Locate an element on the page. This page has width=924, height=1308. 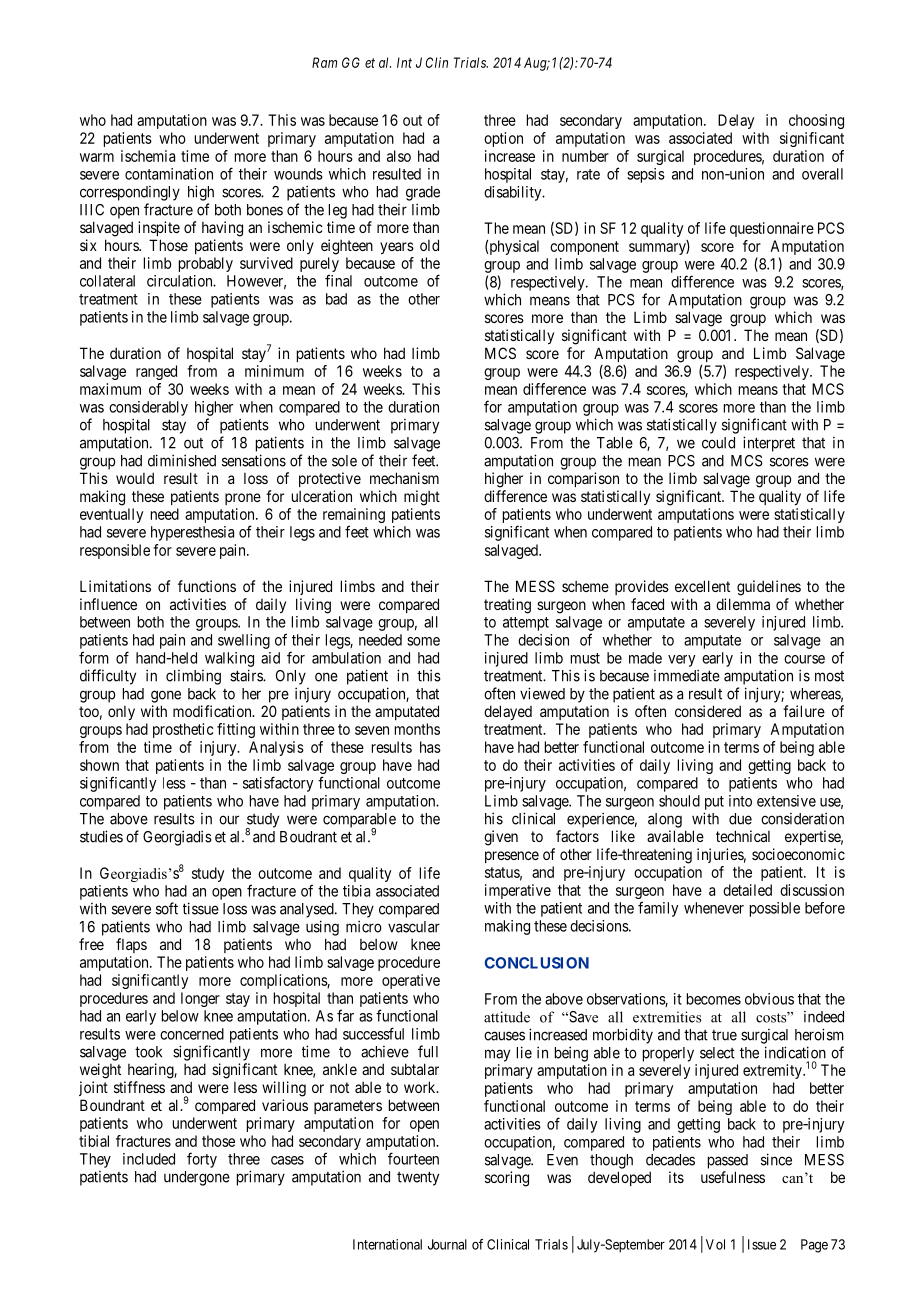
option is located at coordinates (503, 139).
